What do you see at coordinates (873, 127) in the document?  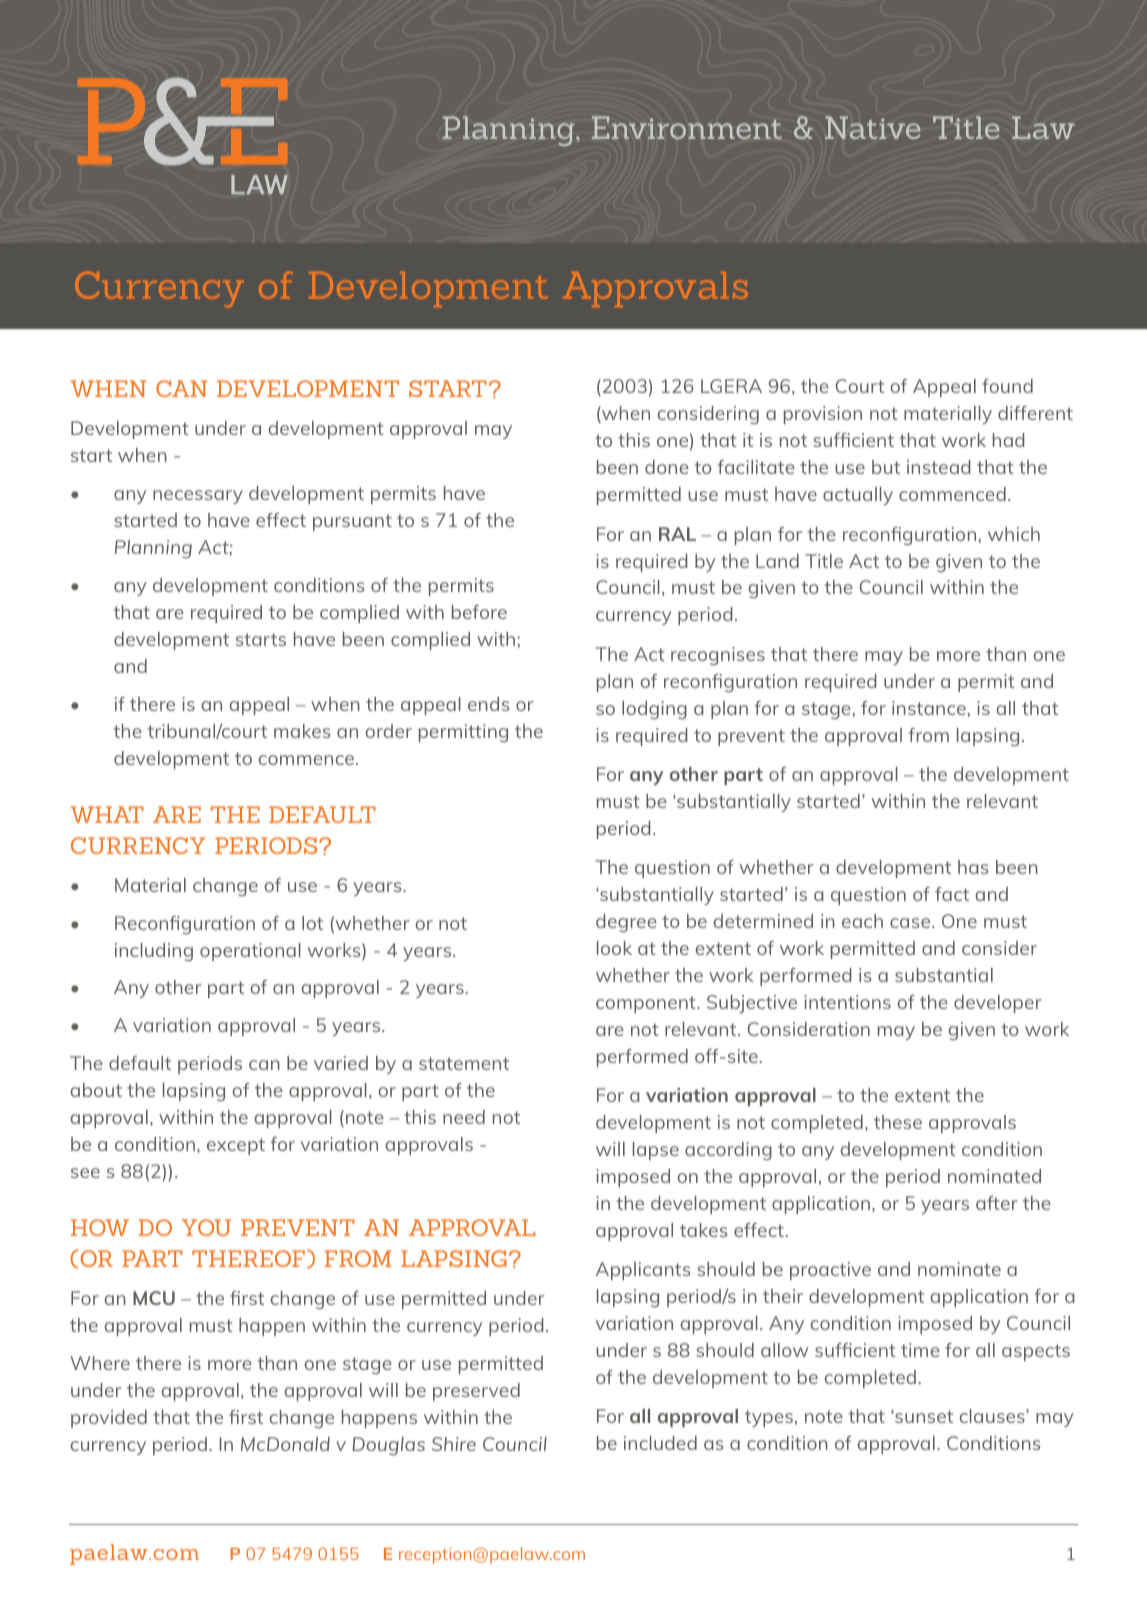 I see `Native` at bounding box center [873, 127].
